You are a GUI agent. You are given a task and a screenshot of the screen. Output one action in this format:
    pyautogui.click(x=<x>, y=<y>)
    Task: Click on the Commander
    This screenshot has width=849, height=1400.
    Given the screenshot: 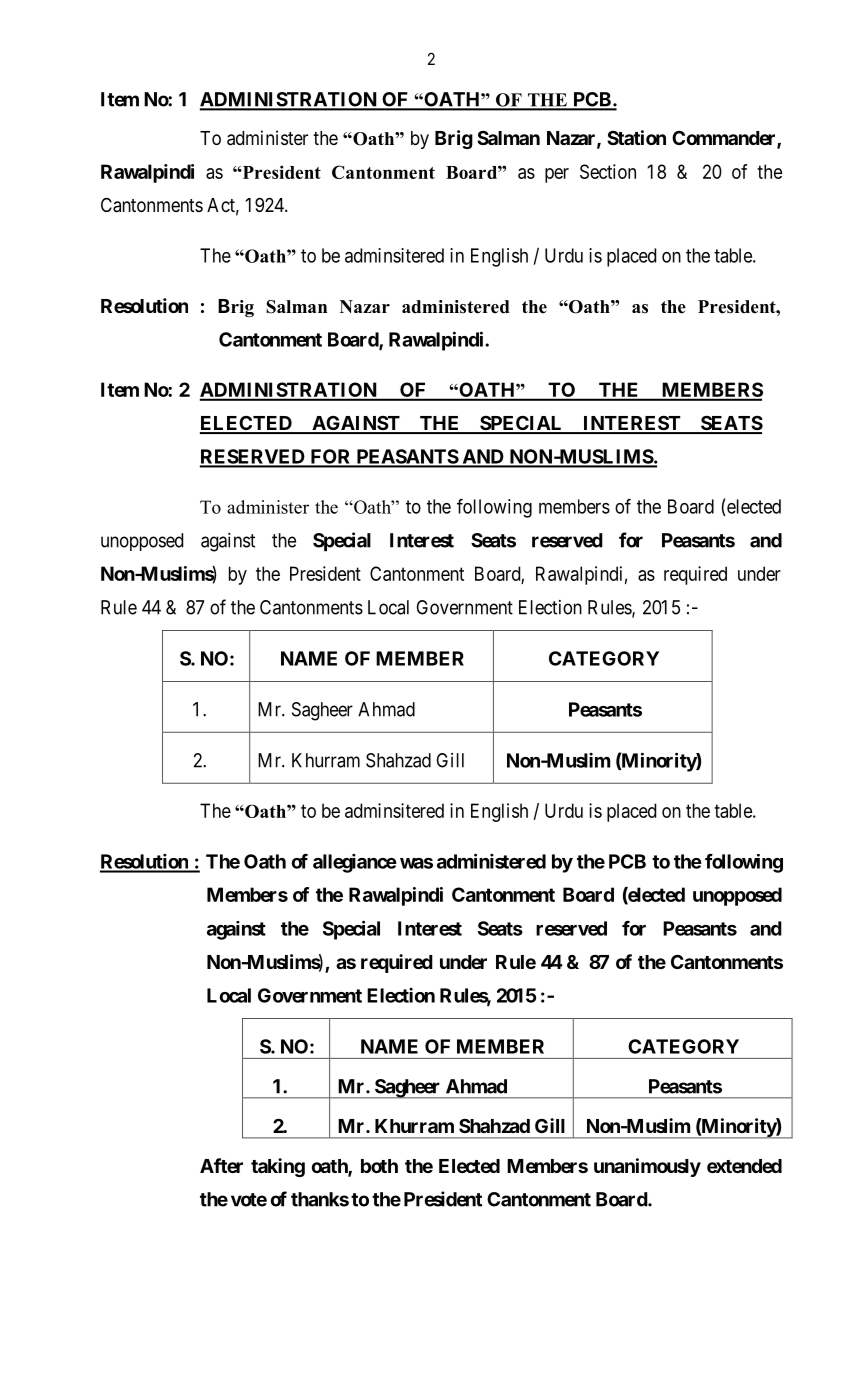 What is the action you would take?
    pyautogui.click(x=725, y=139)
